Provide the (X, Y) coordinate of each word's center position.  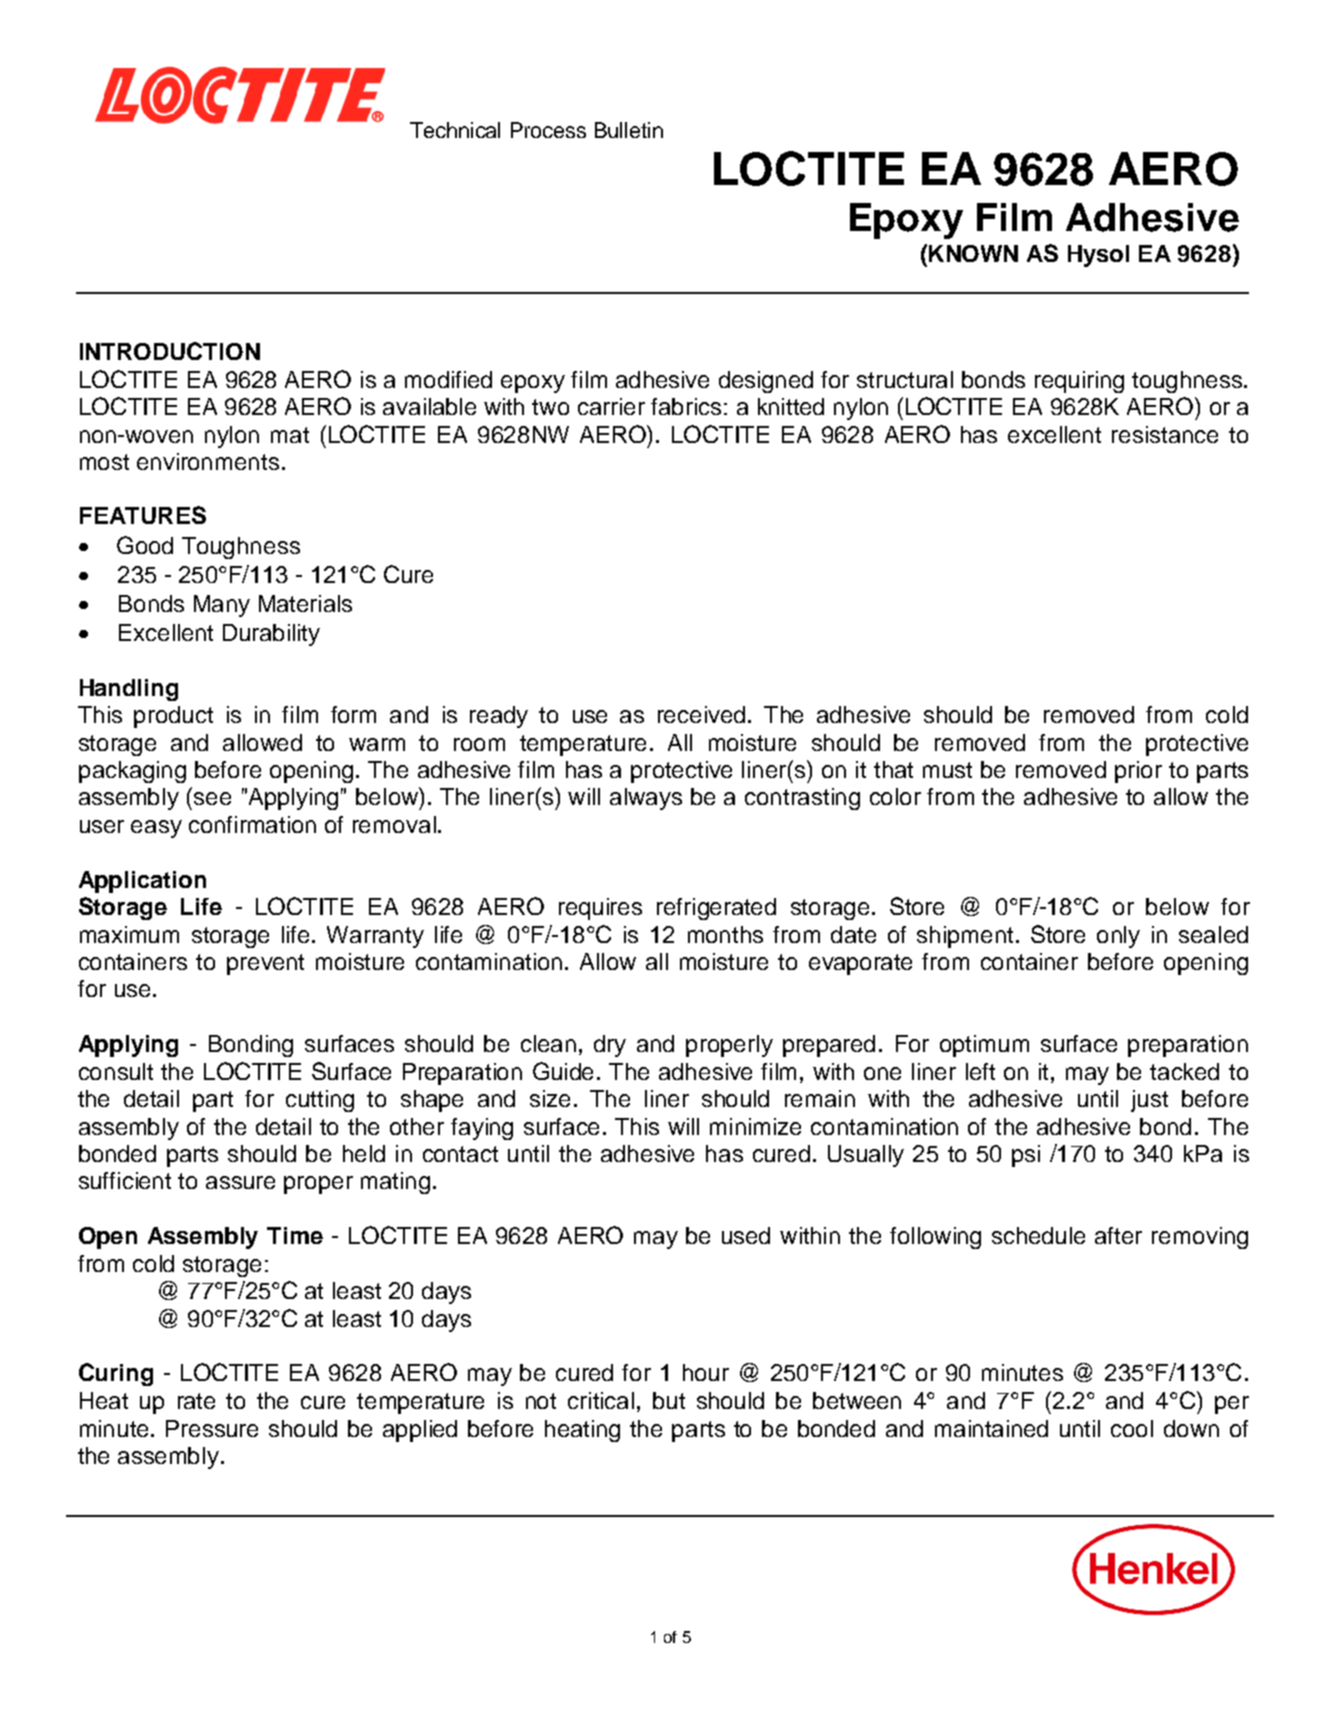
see (212, 798)
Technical (455, 130)
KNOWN (973, 253)
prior (1138, 772)
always (646, 799)
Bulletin (629, 130)
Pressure (212, 1428)
